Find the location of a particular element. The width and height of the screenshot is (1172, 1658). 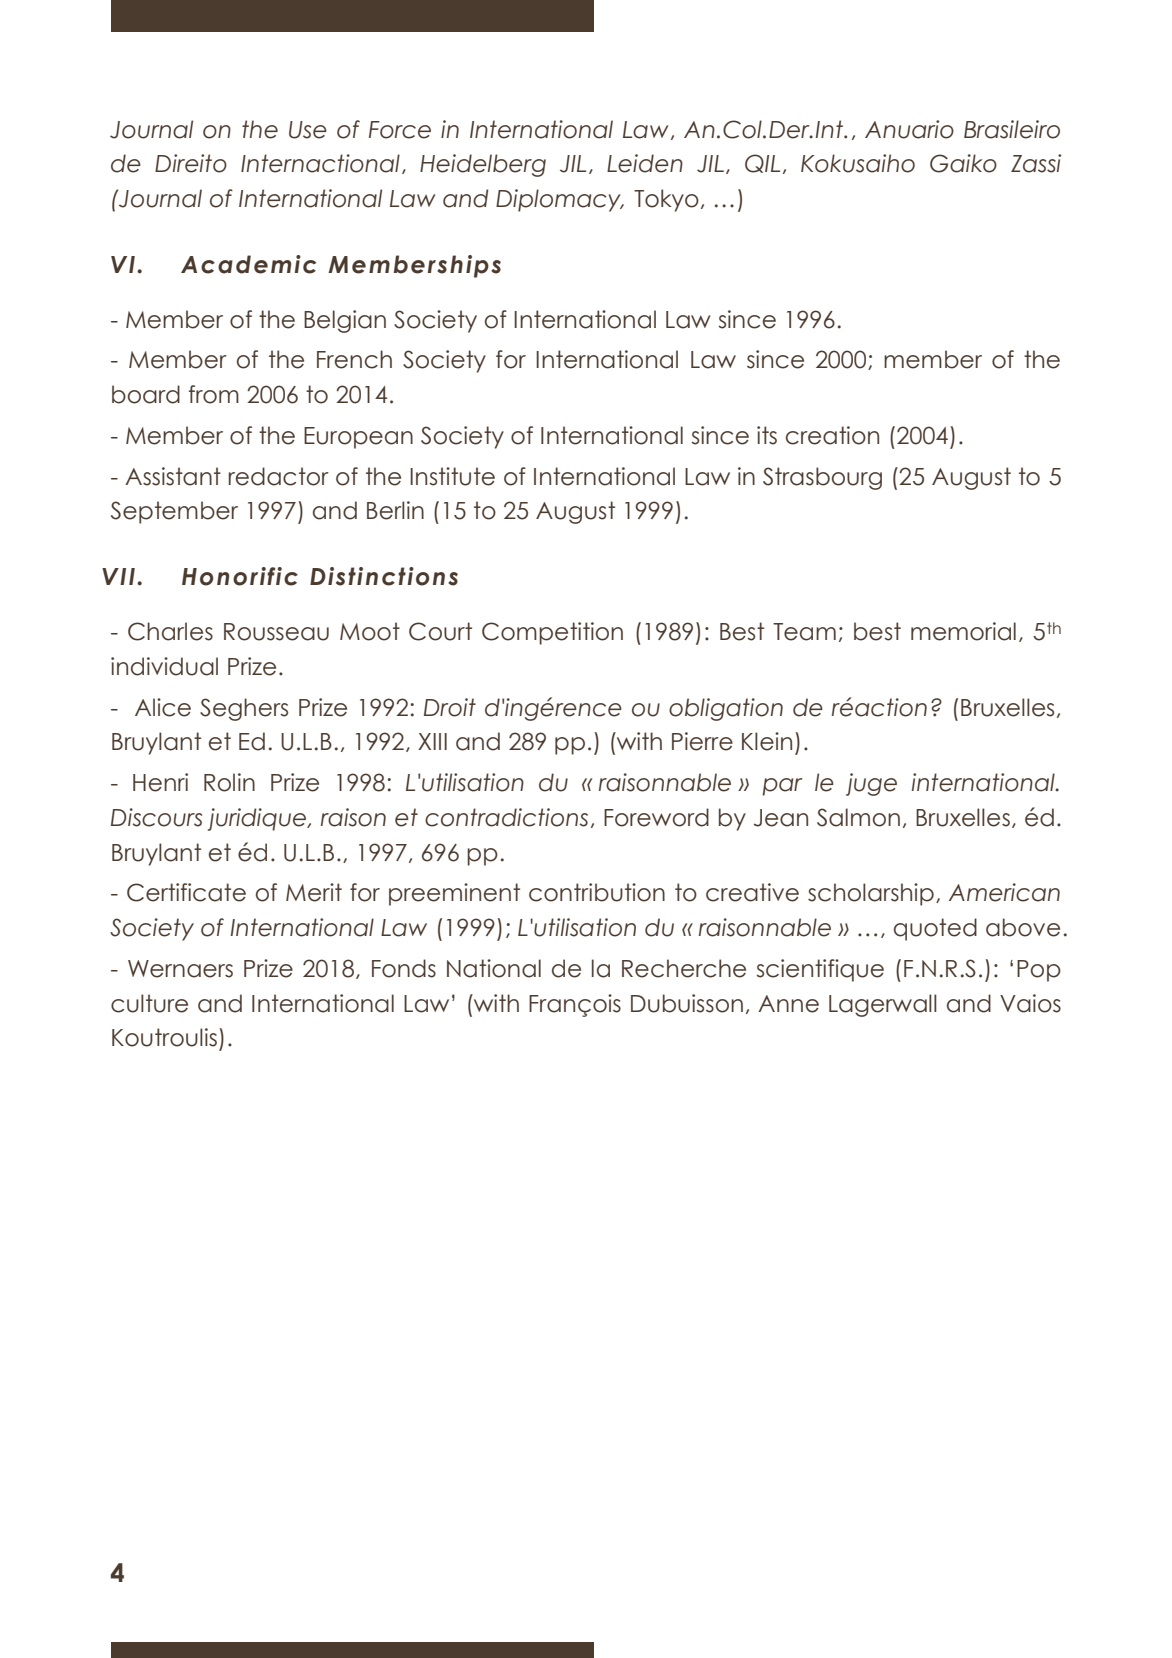

from is located at coordinates (214, 394).
